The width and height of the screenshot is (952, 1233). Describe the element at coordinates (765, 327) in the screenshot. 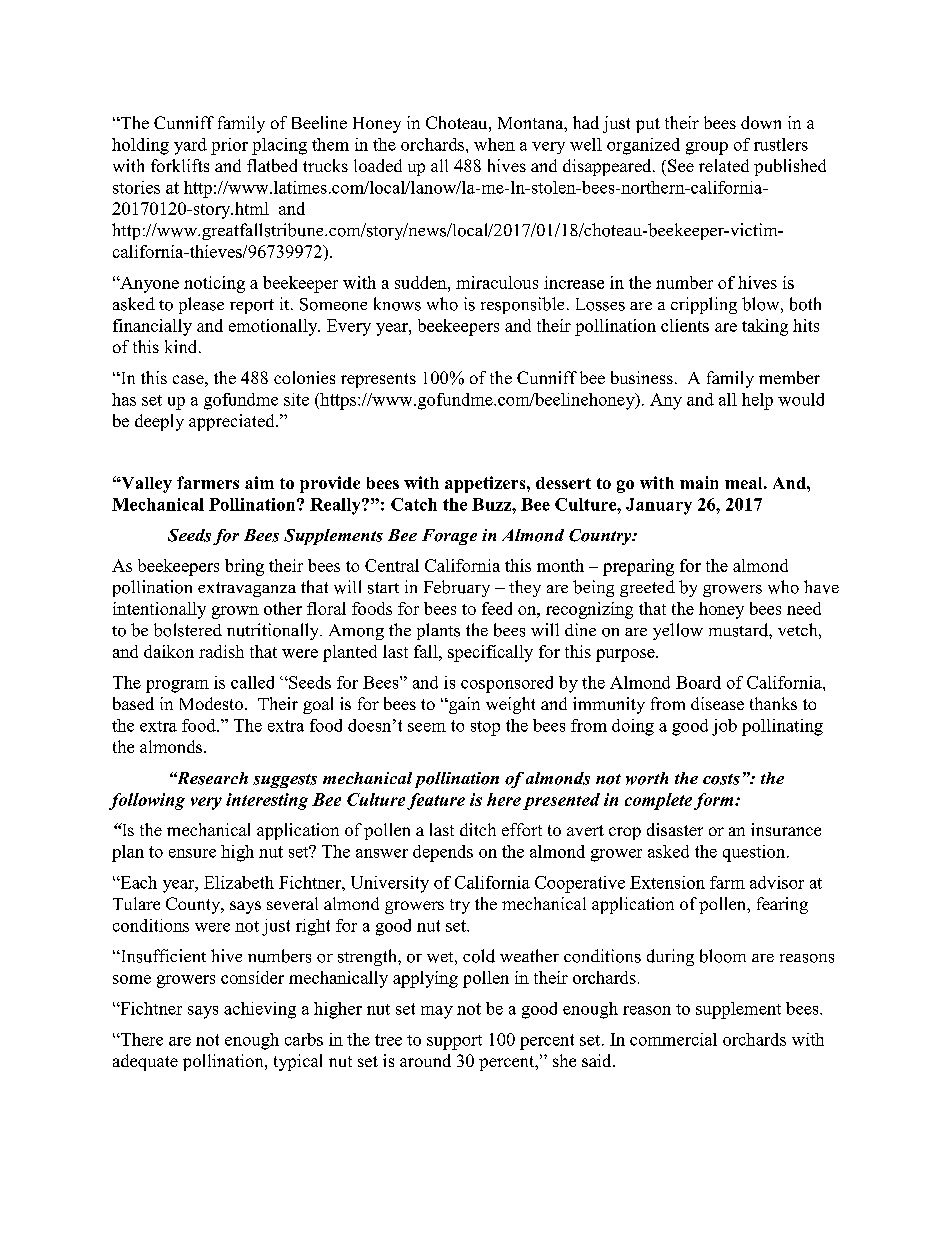

I see `taking` at that location.
